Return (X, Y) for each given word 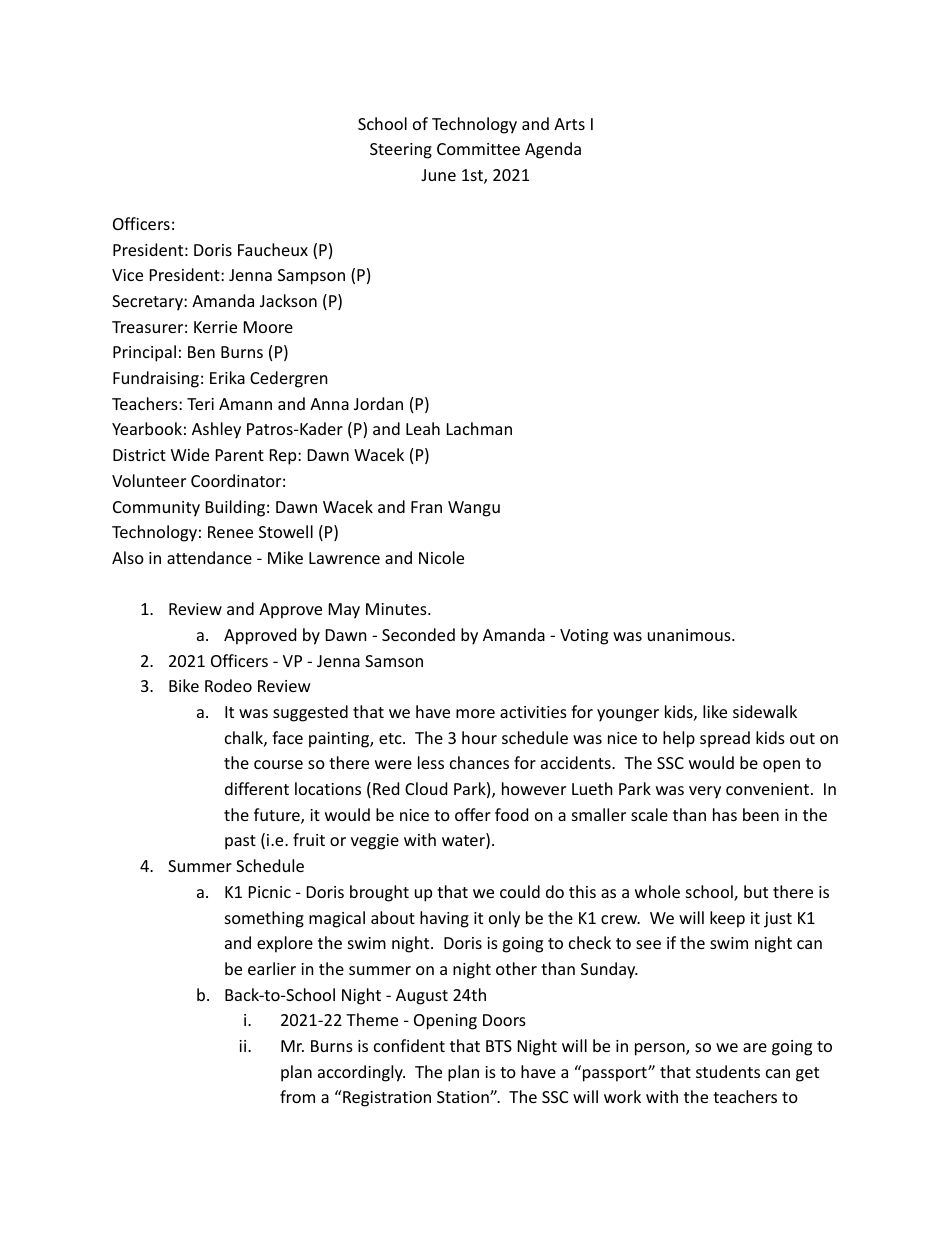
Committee (478, 149)
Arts (569, 124)
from (297, 1096)
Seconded (418, 634)
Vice (127, 275)
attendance (209, 557)
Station (464, 1097)
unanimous (690, 635)
